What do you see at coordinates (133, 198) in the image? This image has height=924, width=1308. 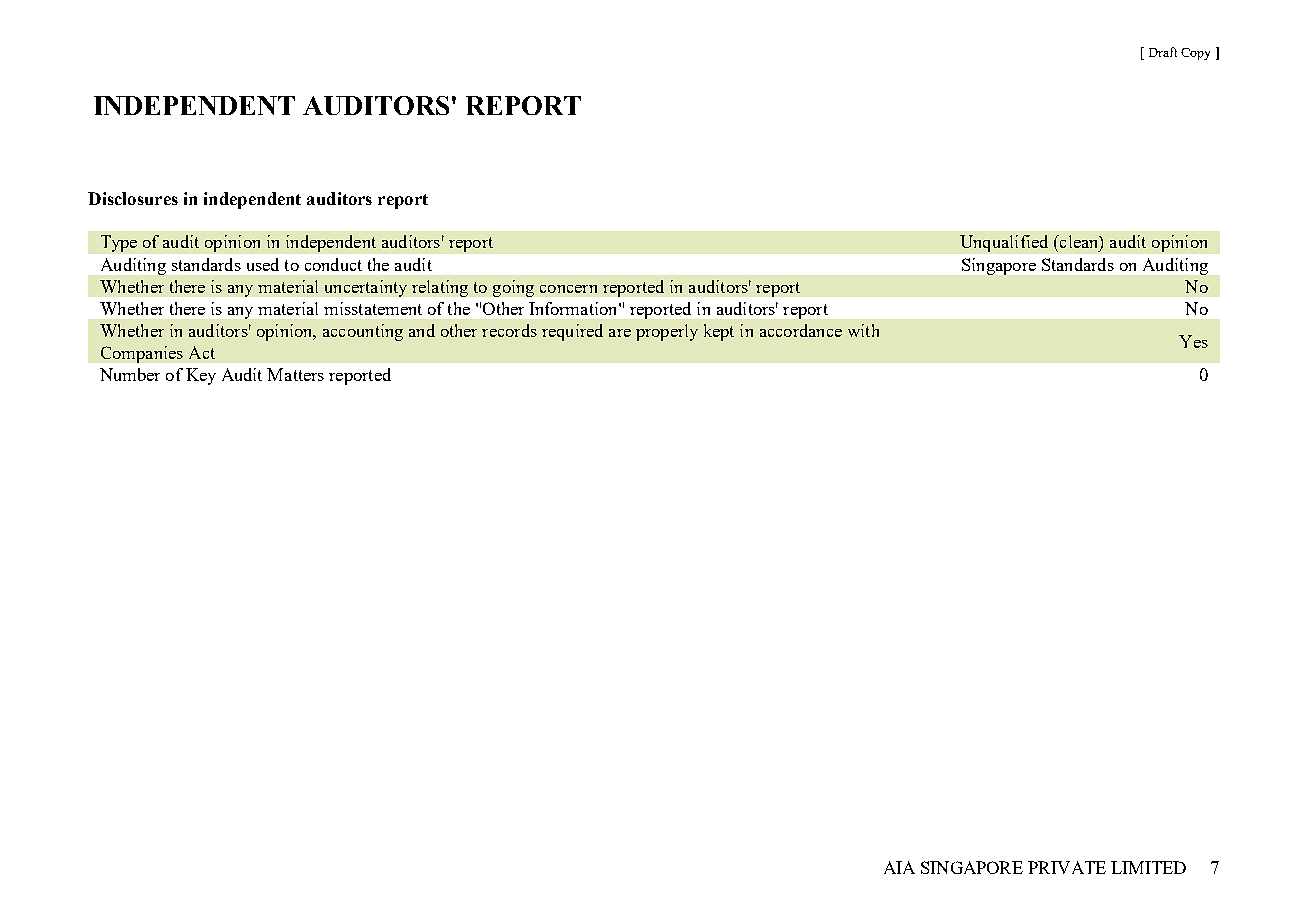 I see `Disclosures` at bounding box center [133, 198].
